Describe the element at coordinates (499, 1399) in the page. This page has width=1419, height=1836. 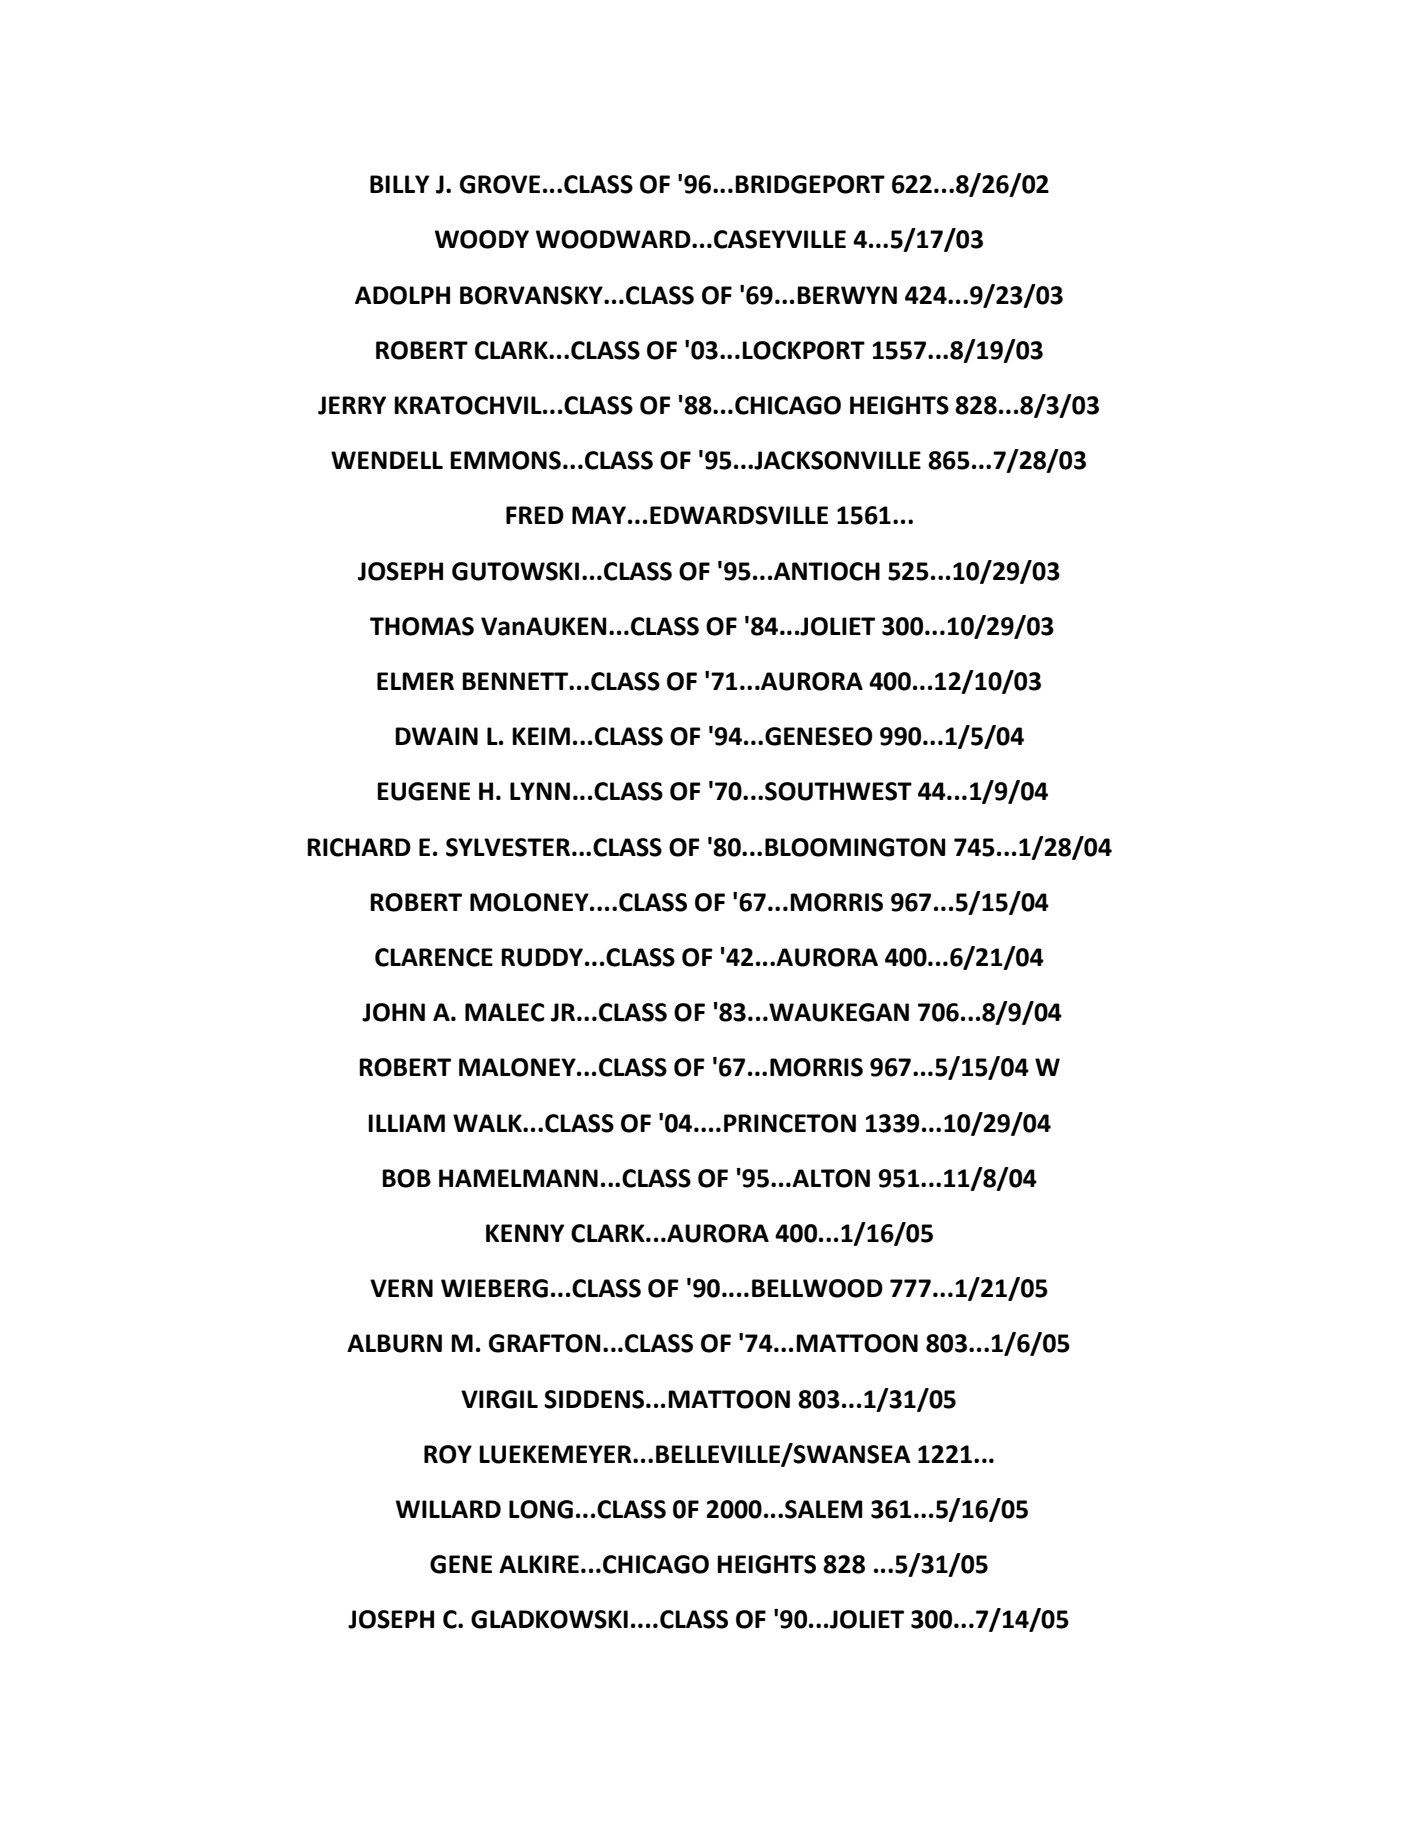
I see `VIRGIL` at that location.
